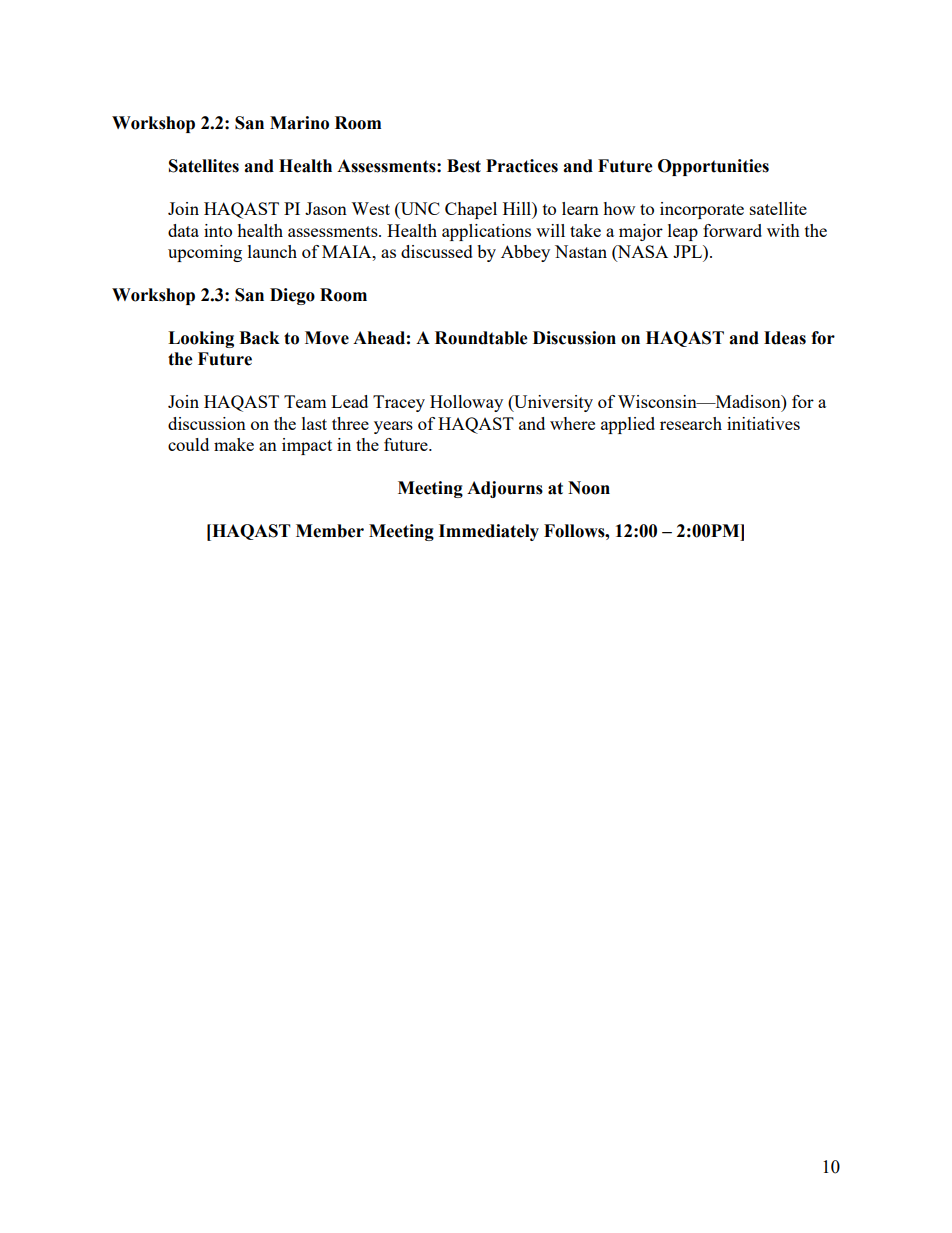 The width and height of the screenshot is (952, 1233). I want to click on into, so click(218, 230).
